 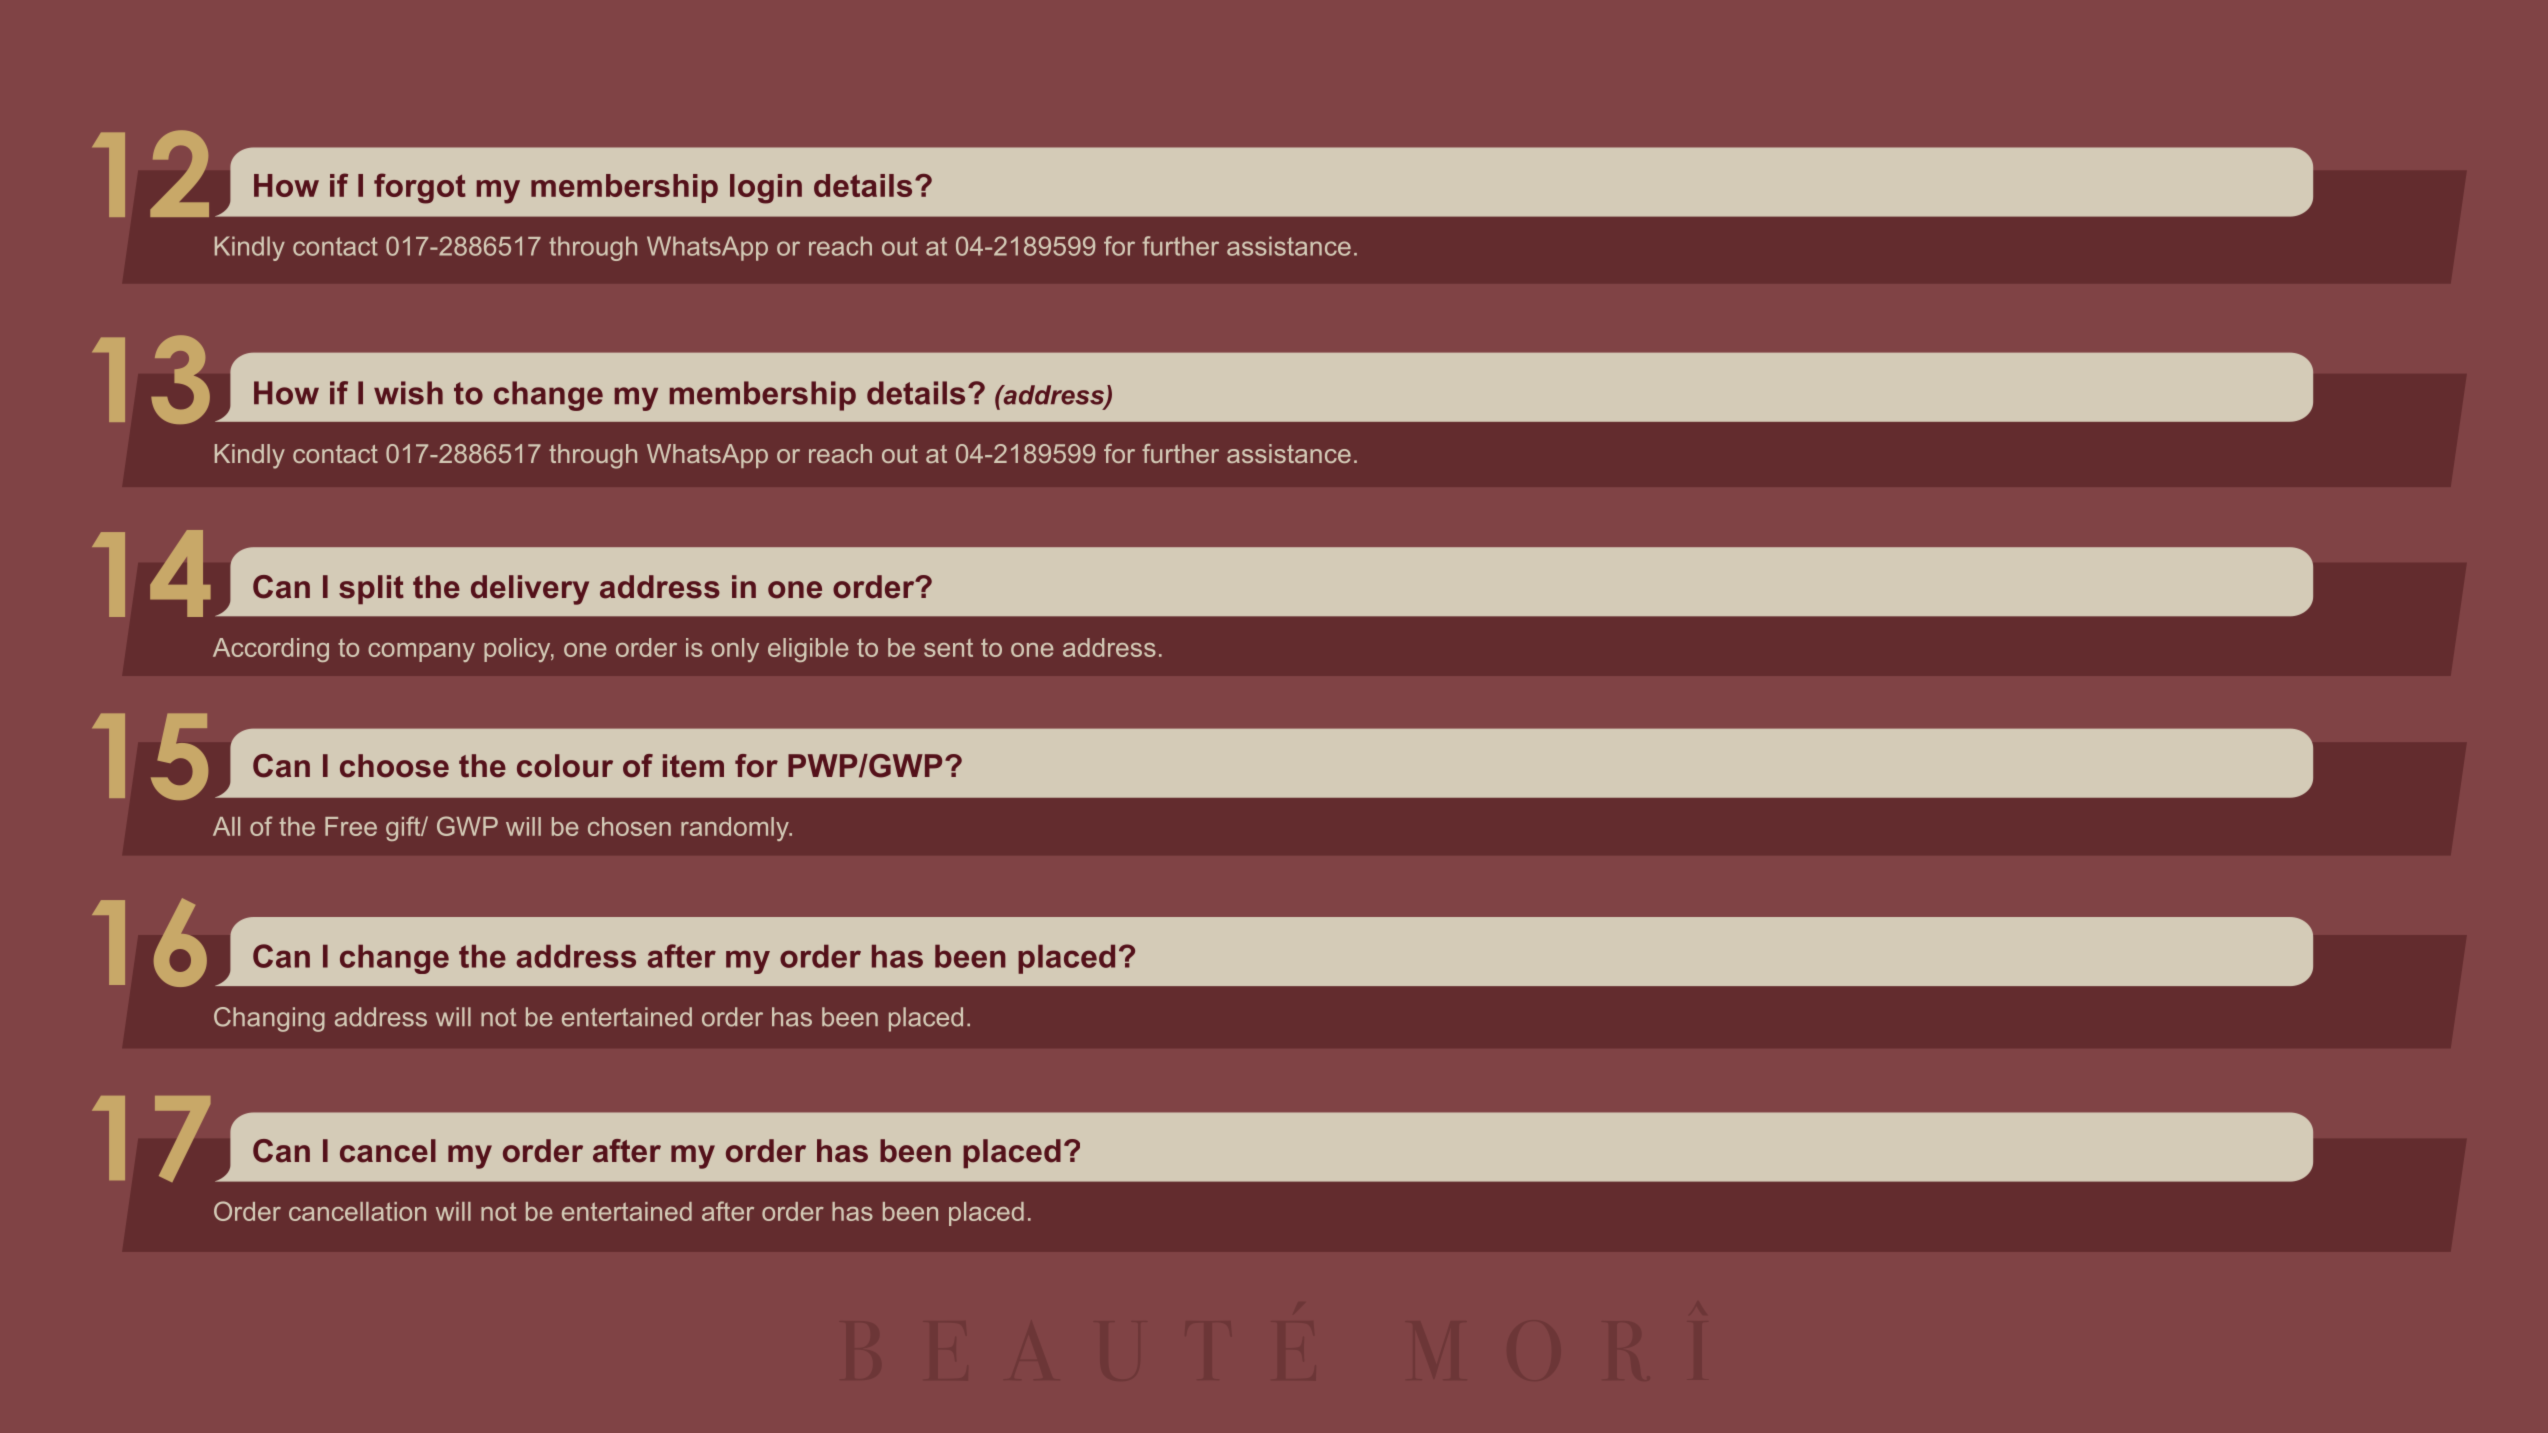 What do you see at coordinates (271, 650) in the screenshot?
I see `According` at bounding box center [271, 650].
